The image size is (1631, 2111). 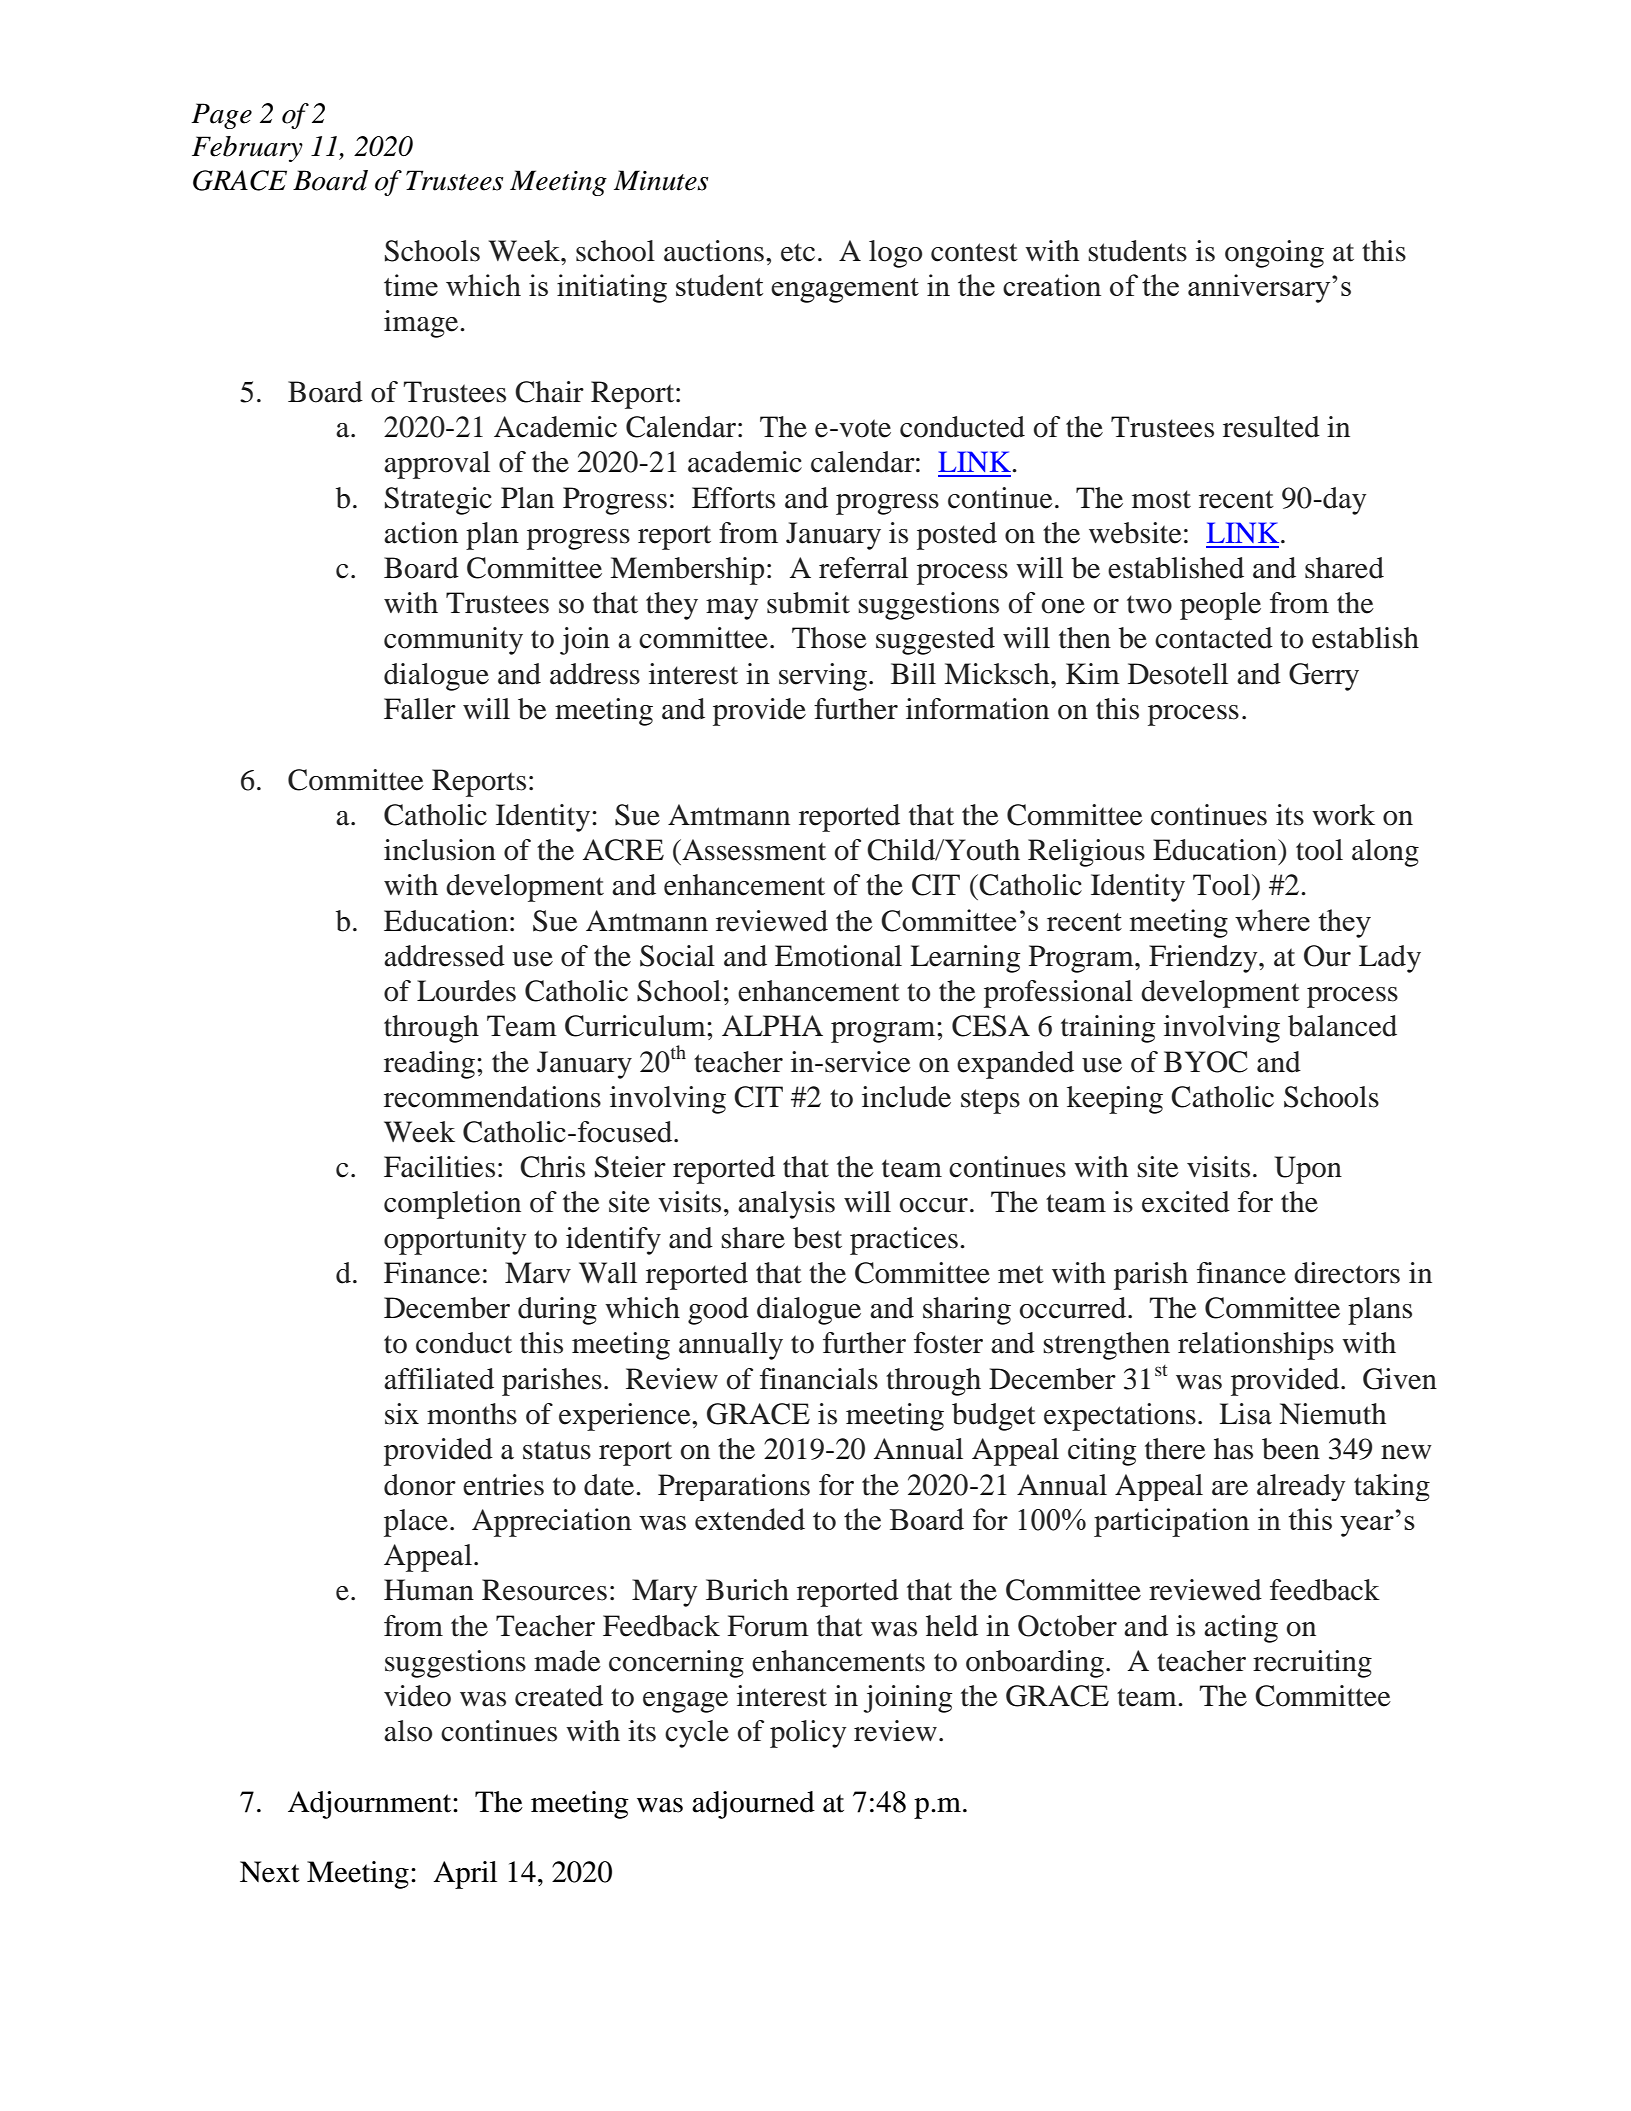 I want to click on six, so click(x=402, y=1414).
